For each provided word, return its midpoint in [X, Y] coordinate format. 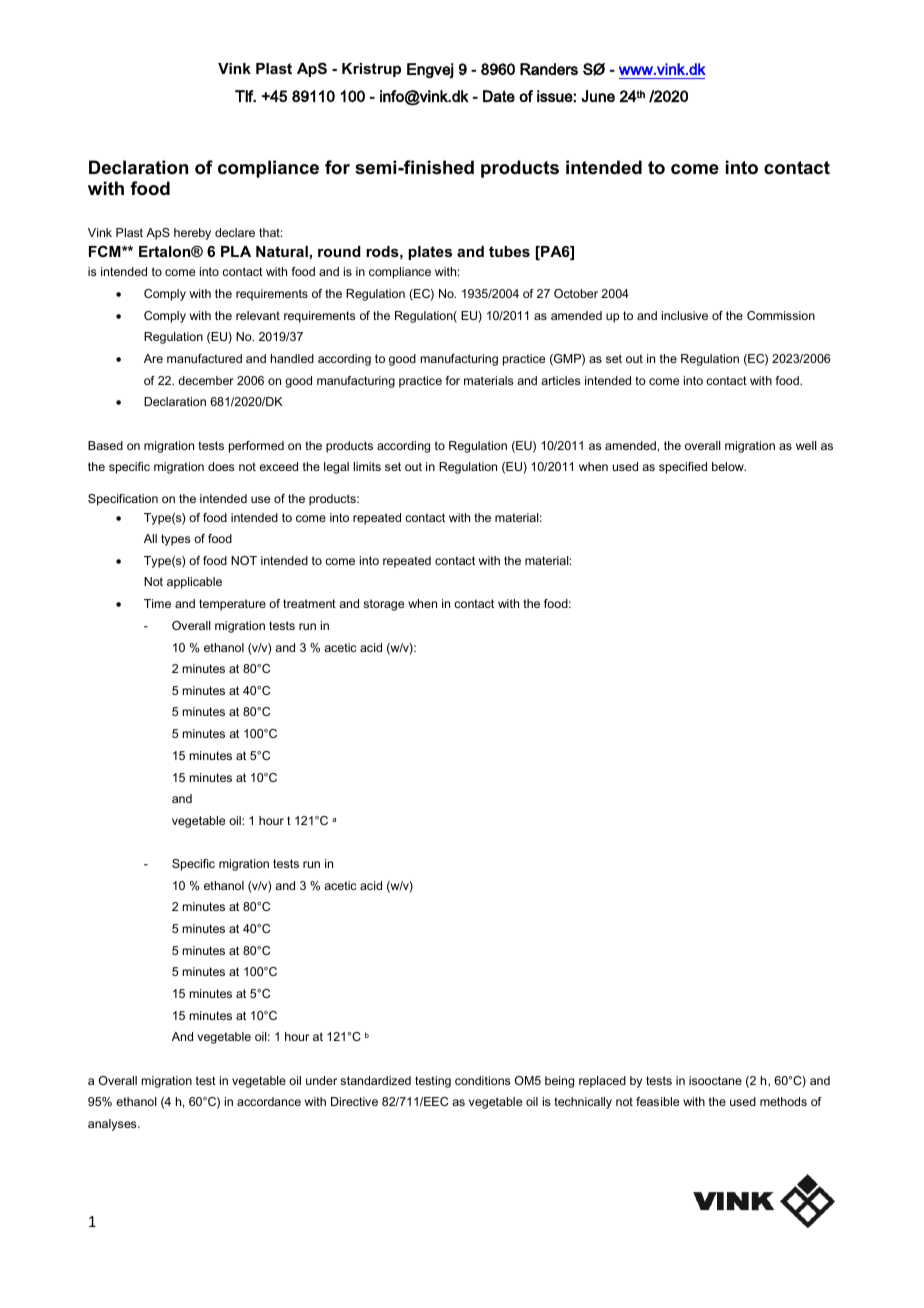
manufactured [204, 358]
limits [367, 466]
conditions [482, 1080]
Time [157, 603]
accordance [269, 1101]
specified [683, 468]
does [221, 466]
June [598, 96]
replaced [602, 1082]
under [321, 1080]
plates [430, 253]
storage [383, 605]
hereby [192, 234]
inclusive [685, 315]
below [729, 466]
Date [499, 96]
